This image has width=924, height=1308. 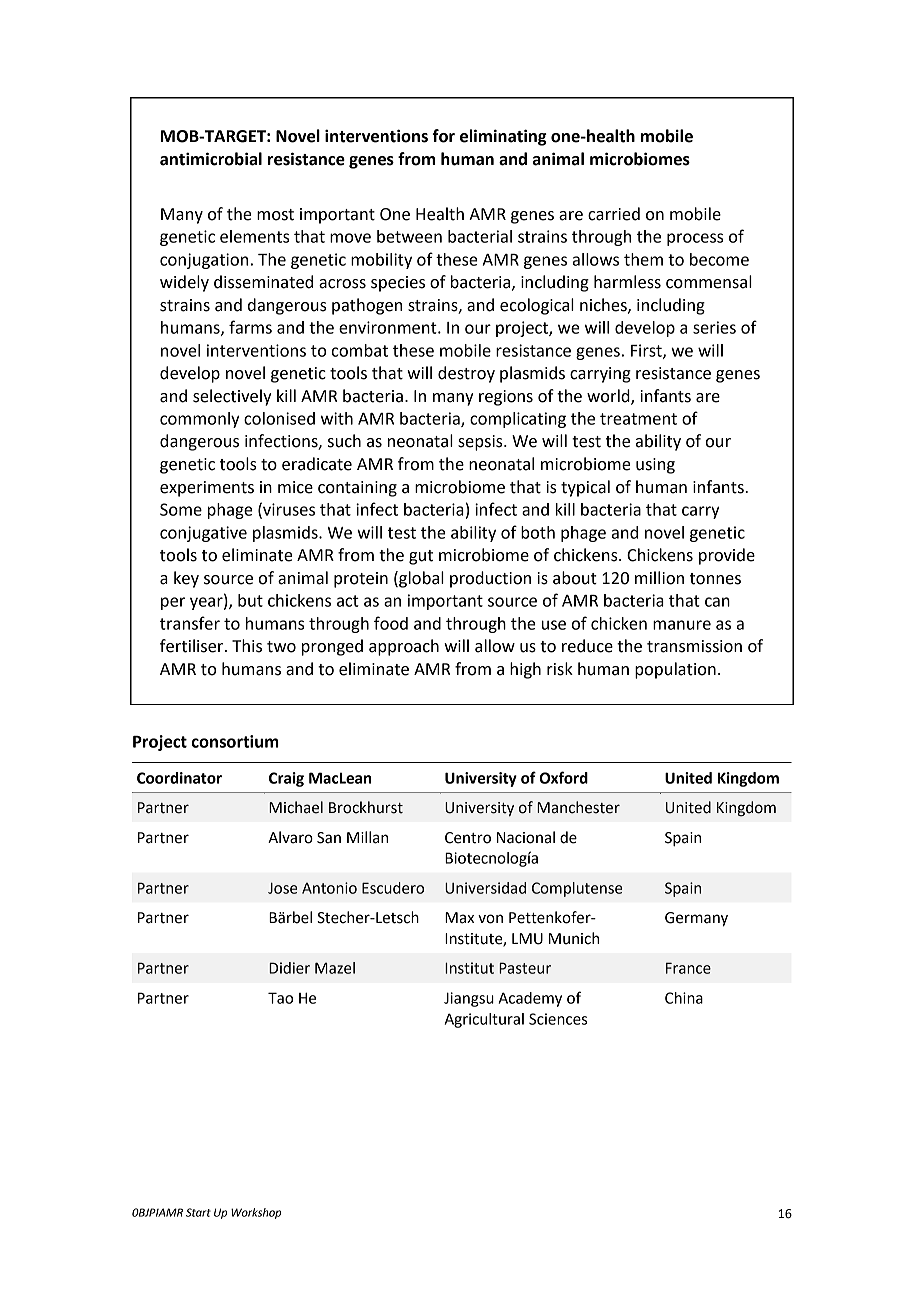 What do you see at coordinates (638, 419) in the image?
I see `treatment` at bounding box center [638, 419].
